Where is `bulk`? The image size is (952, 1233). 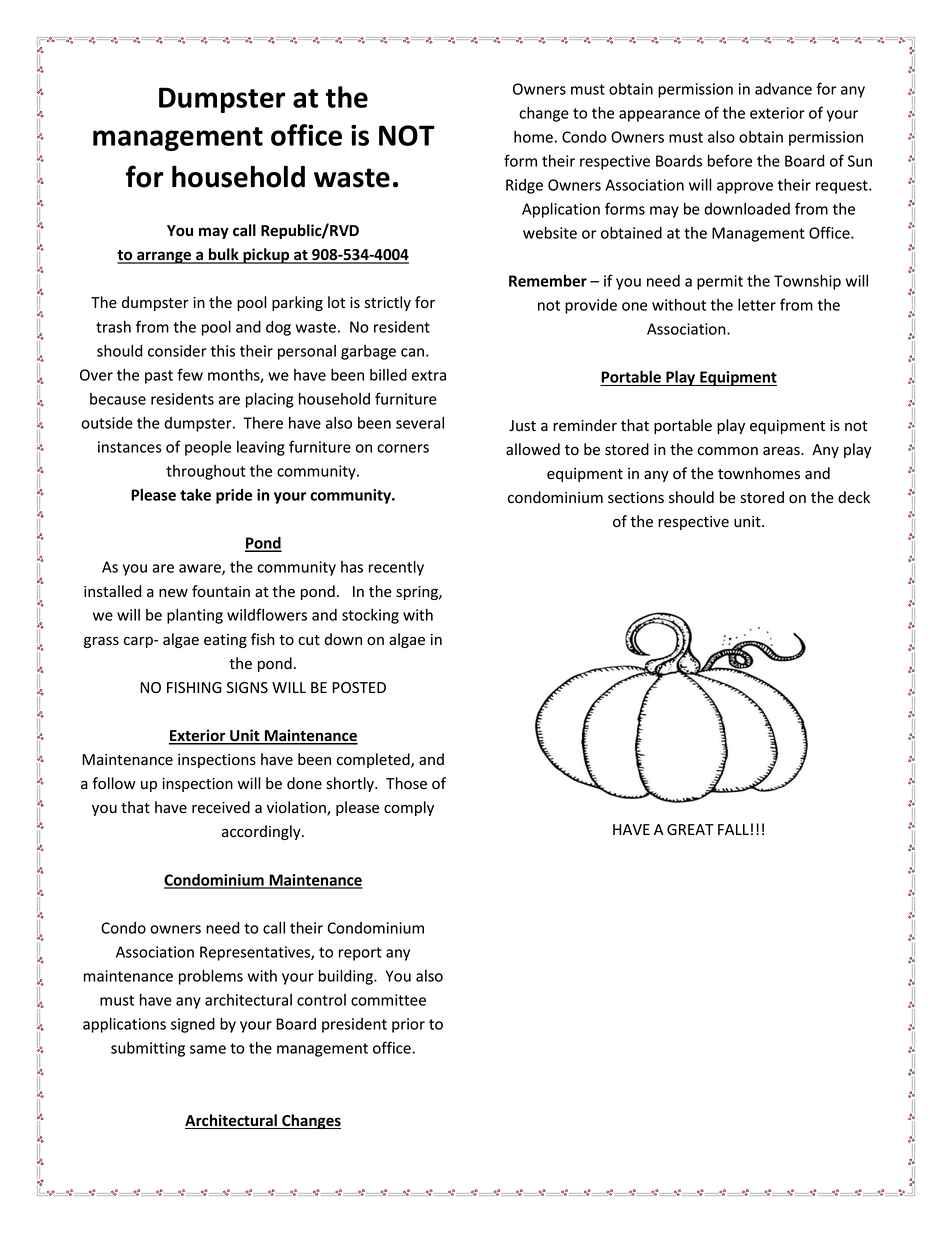 bulk is located at coordinates (224, 255).
